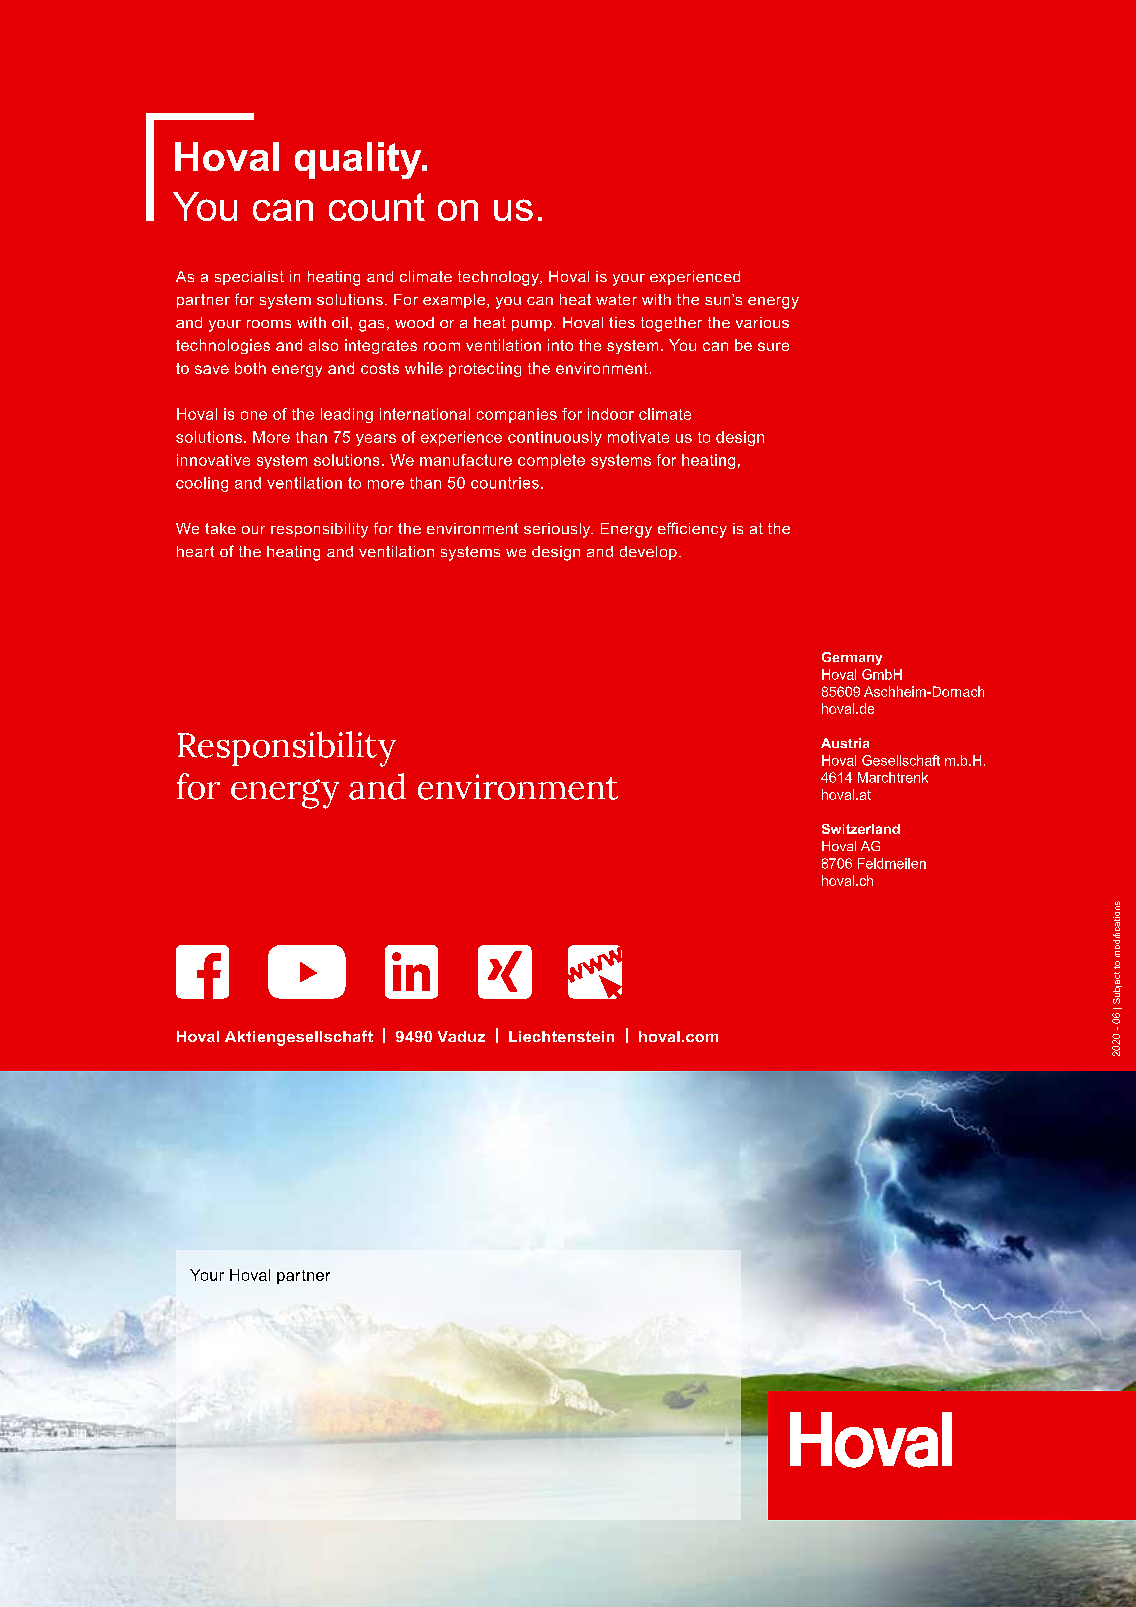 This page has height=1607, width=1136. What do you see at coordinates (517, 415) in the page?
I see `companies` at bounding box center [517, 415].
